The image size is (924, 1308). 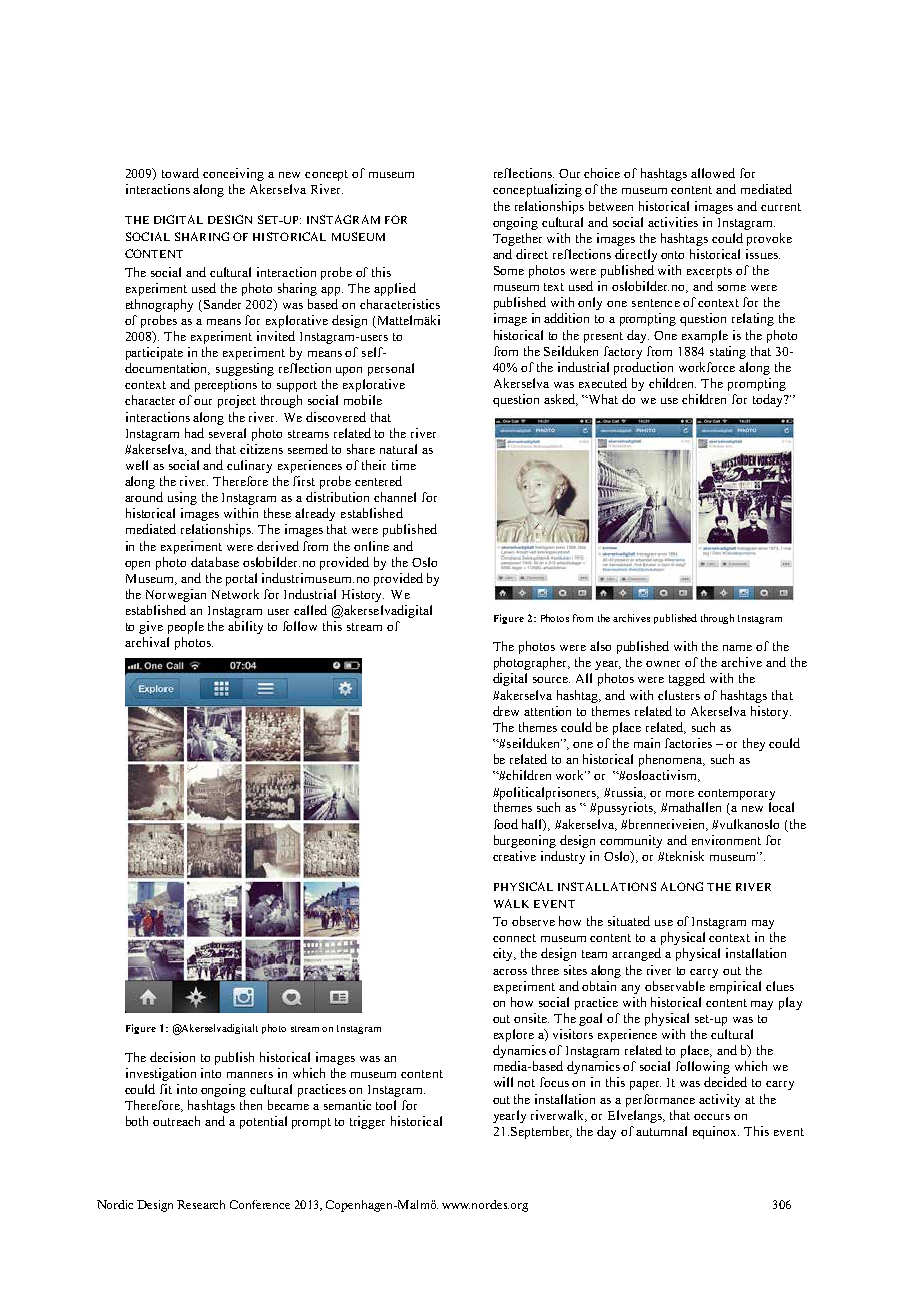 What do you see at coordinates (506, 711) in the screenshot?
I see `drew` at bounding box center [506, 711].
